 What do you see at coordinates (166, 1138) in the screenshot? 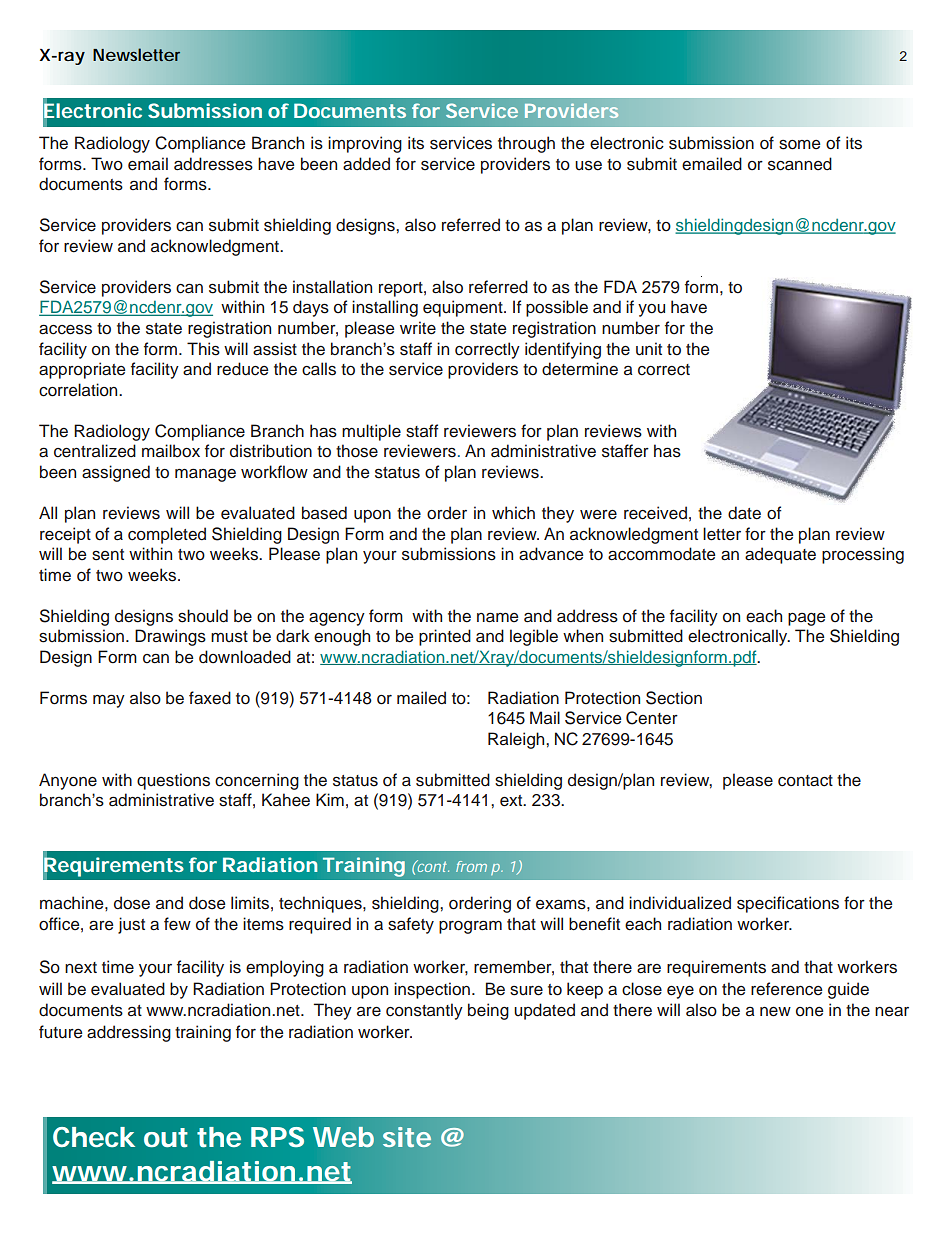
I see `out` at bounding box center [166, 1138].
